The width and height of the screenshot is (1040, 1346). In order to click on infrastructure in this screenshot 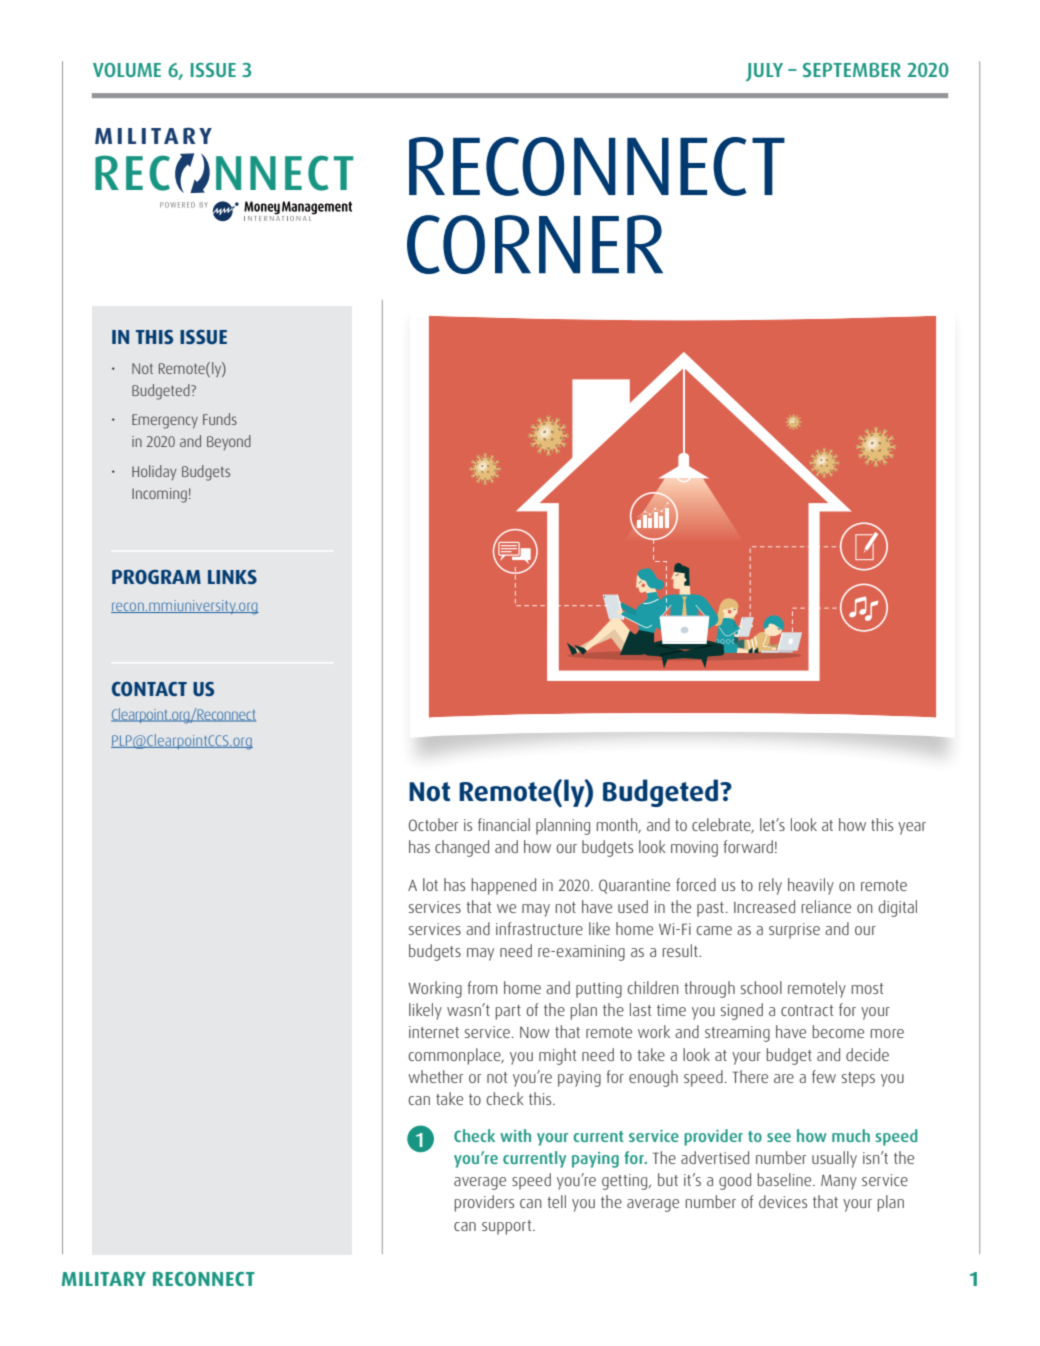, I will do `click(539, 928)`.
